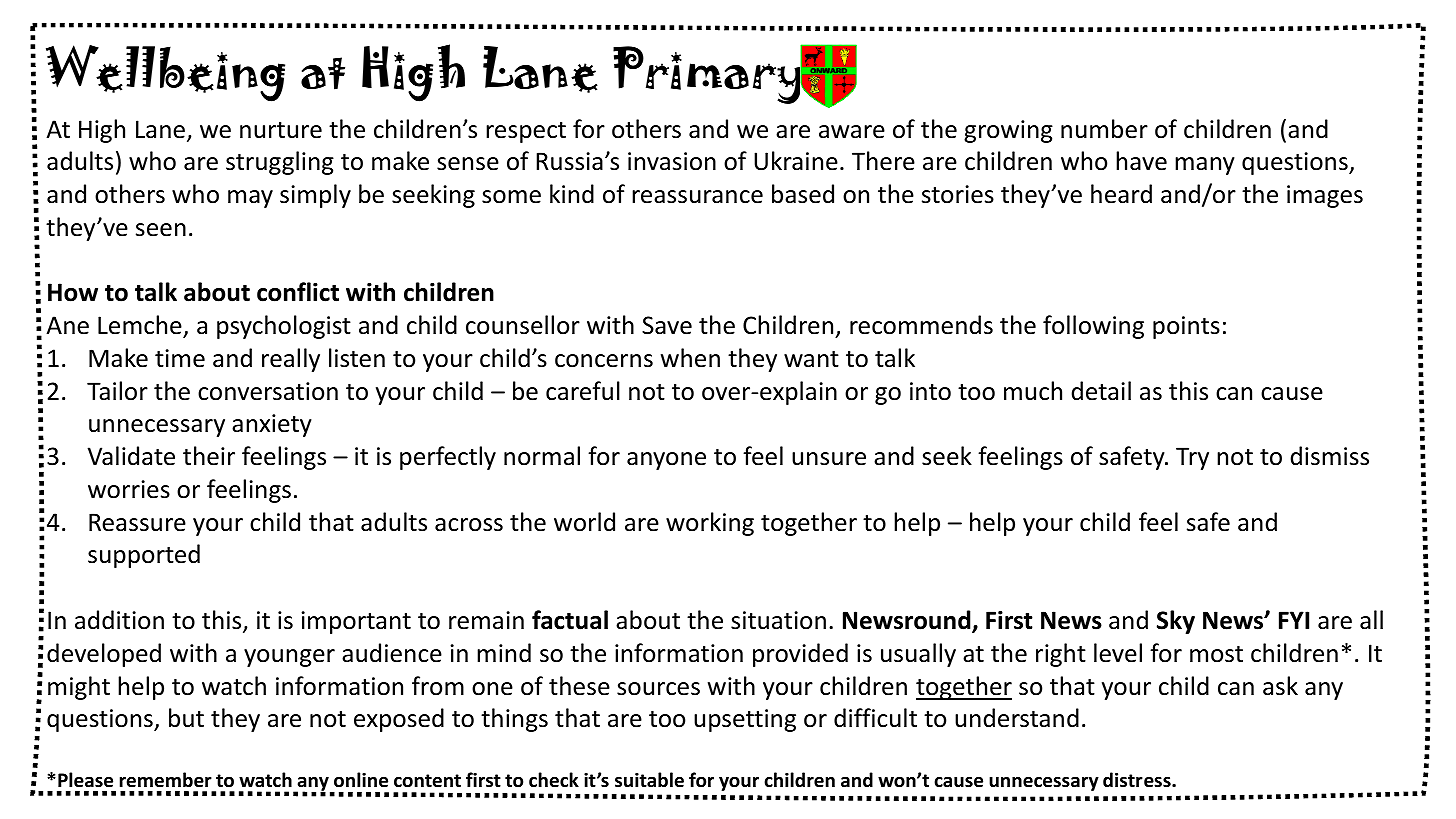 Image resolution: width=1456 pixels, height=819 pixels. I want to click on remember, so click(166, 780).
